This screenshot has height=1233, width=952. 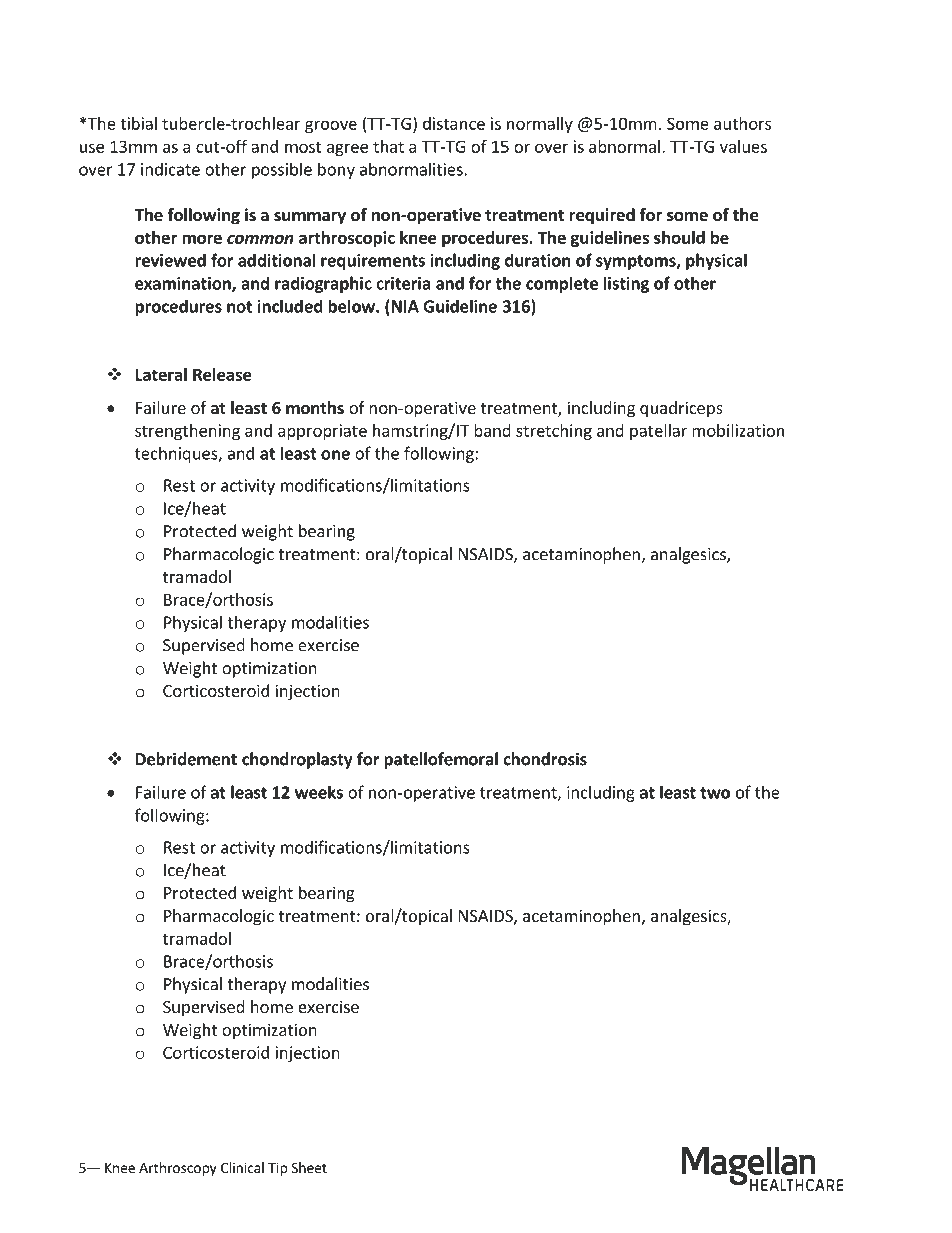 What do you see at coordinates (335, 455) in the screenshot?
I see `one` at bounding box center [335, 455].
